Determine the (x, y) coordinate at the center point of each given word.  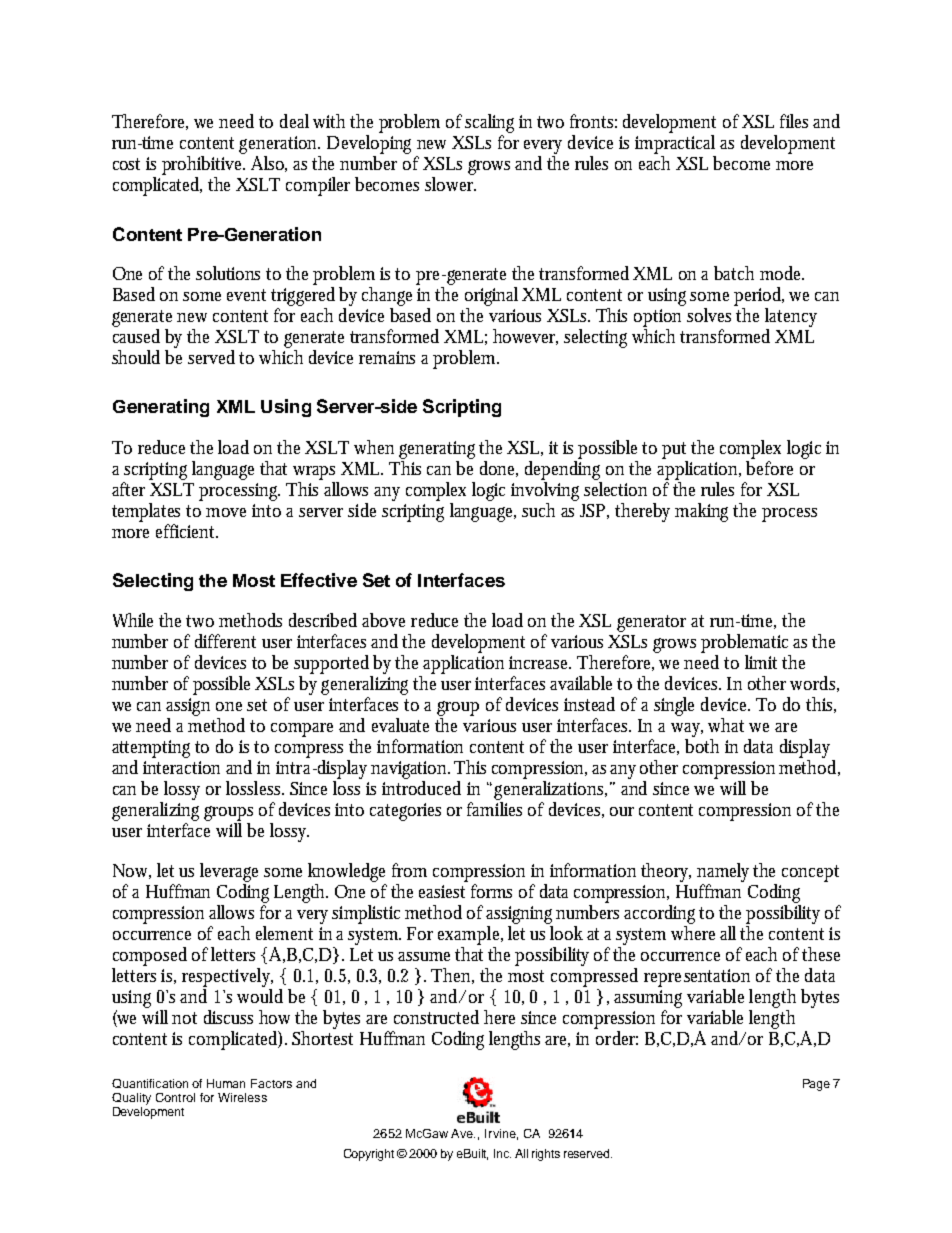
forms (491, 891)
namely (725, 872)
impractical (675, 146)
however (525, 337)
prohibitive (203, 167)
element (284, 933)
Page (816, 1085)
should (136, 357)
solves (709, 315)
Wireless (242, 1097)
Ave (463, 1133)
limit (761, 662)
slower (450, 184)
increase (540, 662)
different (225, 641)
